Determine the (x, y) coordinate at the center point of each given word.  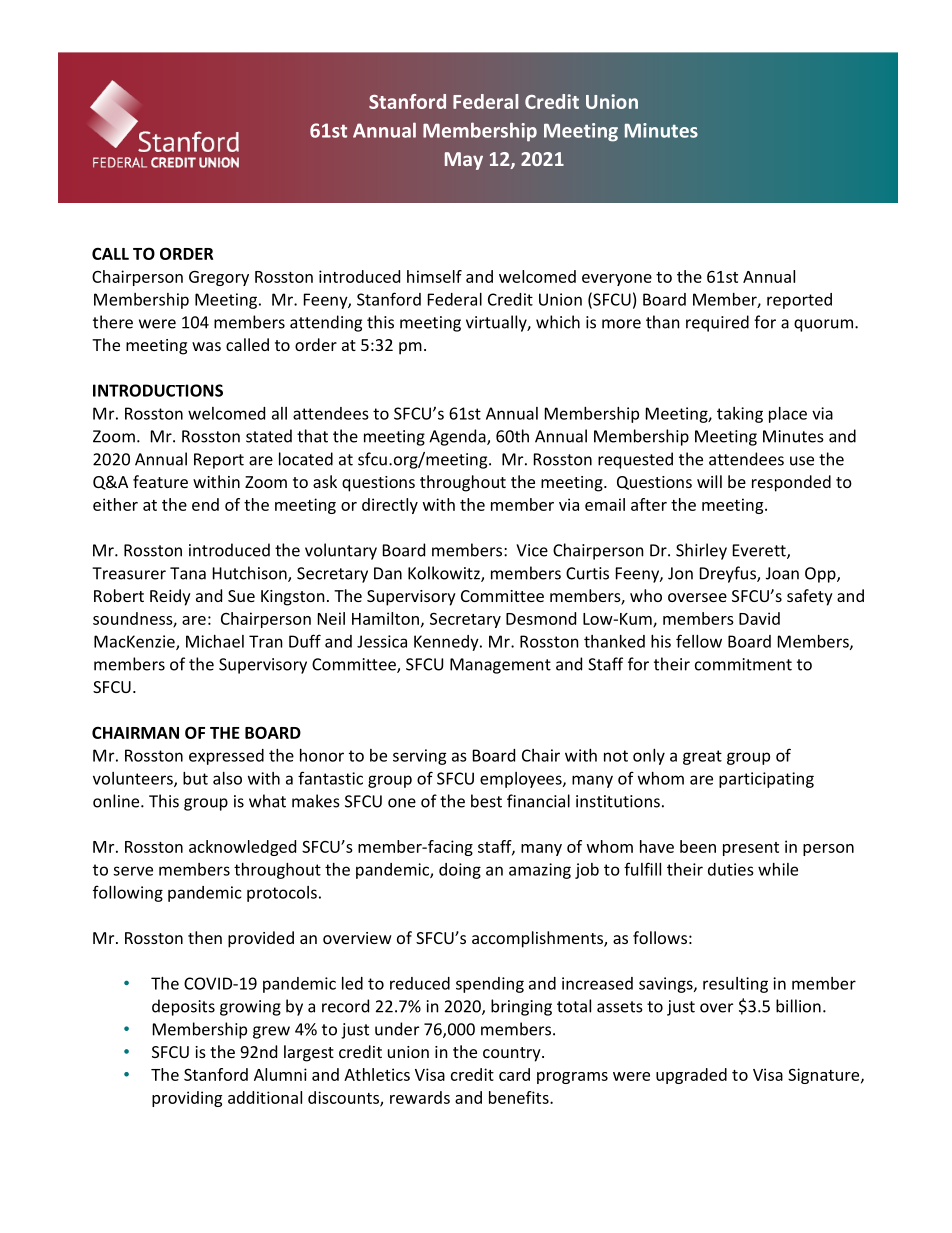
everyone (617, 280)
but (195, 778)
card (514, 1074)
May (464, 161)
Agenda (458, 437)
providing (187, 1099)
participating (766, 780)
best (486, 801)
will (709, 481)
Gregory (219, 278)
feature (160, 481)
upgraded (691, 1076)
